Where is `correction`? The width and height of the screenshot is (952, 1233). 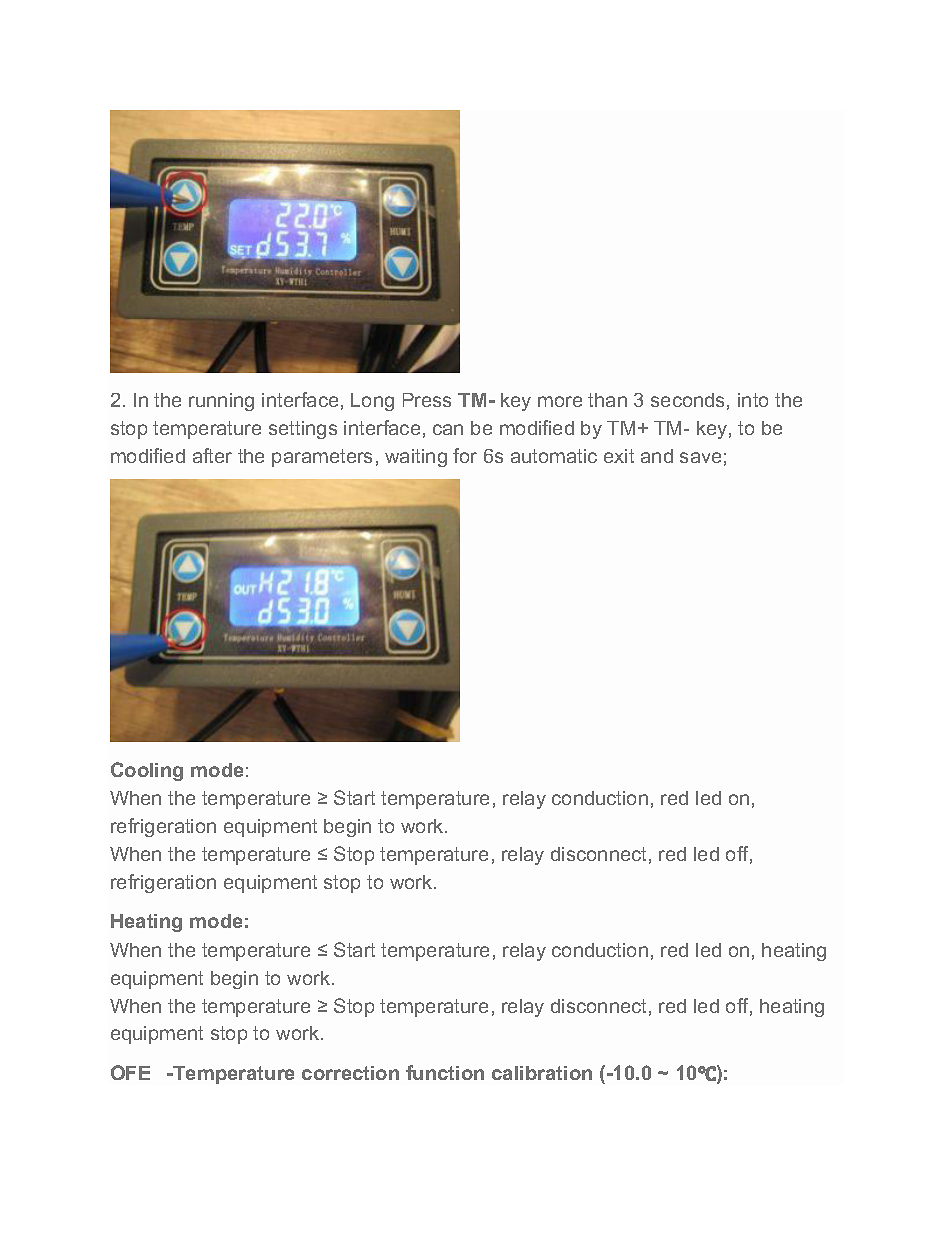
correction is located at coordinates (350, 1073).
